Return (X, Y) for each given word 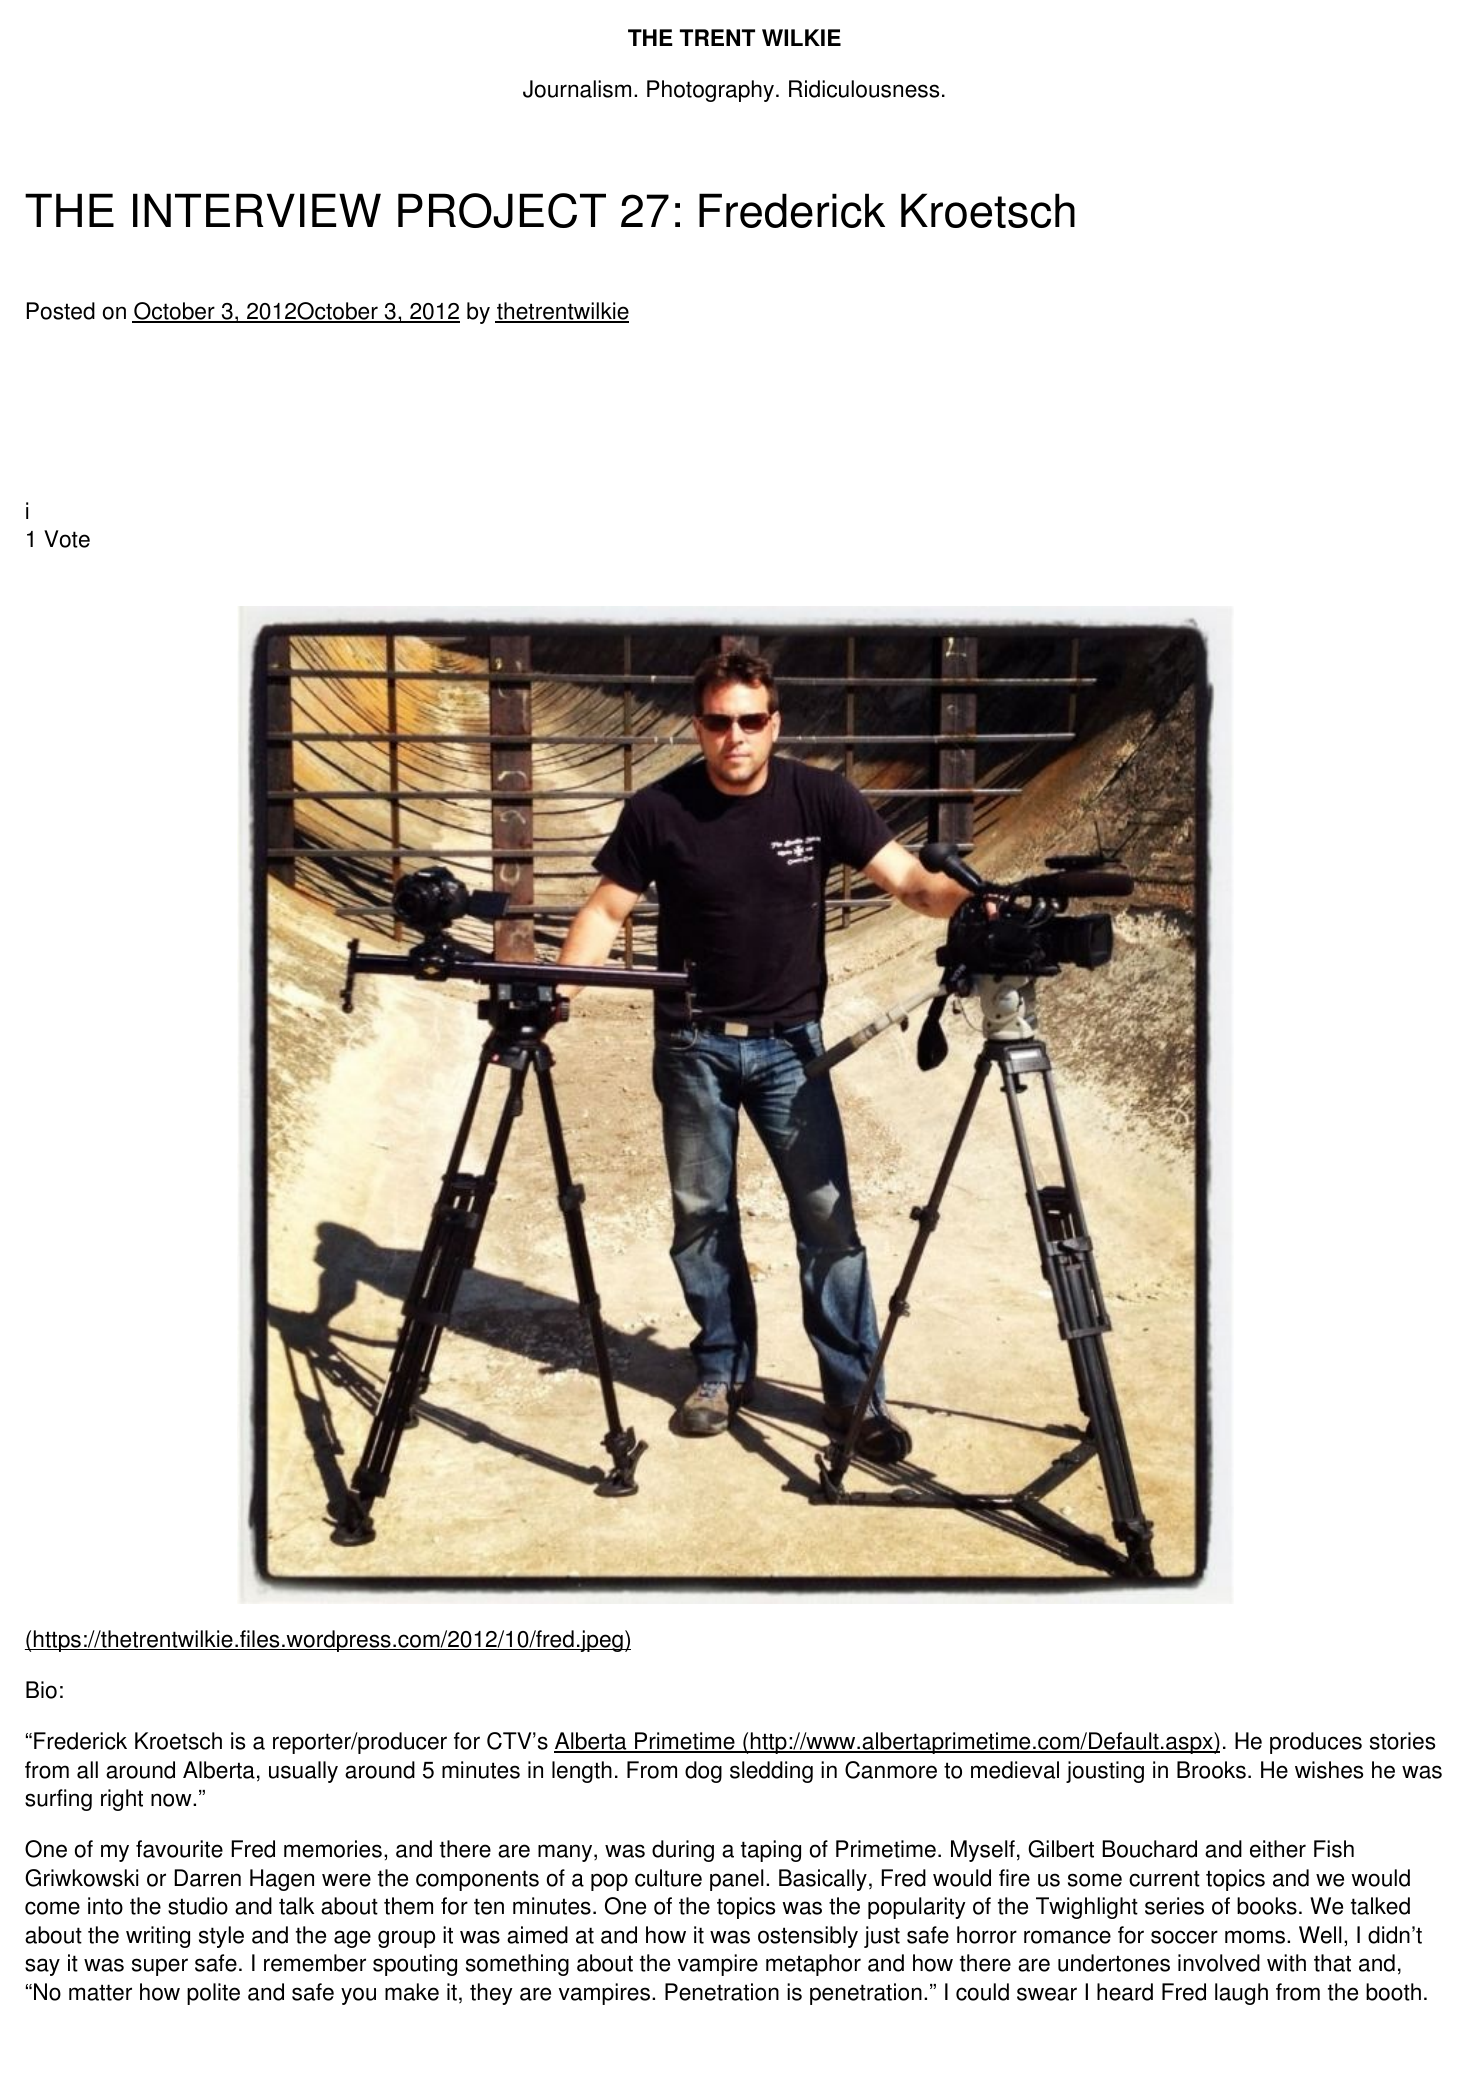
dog (703, 1772)
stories (1402, 1741)
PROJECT (502, 210)
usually (303, 1772)
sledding (771, 1772)
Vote (67, 539)
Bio (41, 1690)
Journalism (577, 89)
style (221, 1937)
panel (737, 1880)
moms (1255, 1937)
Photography (710, 91)
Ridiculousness (864, 89)
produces (1316, 1743)
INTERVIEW (257, 210)
